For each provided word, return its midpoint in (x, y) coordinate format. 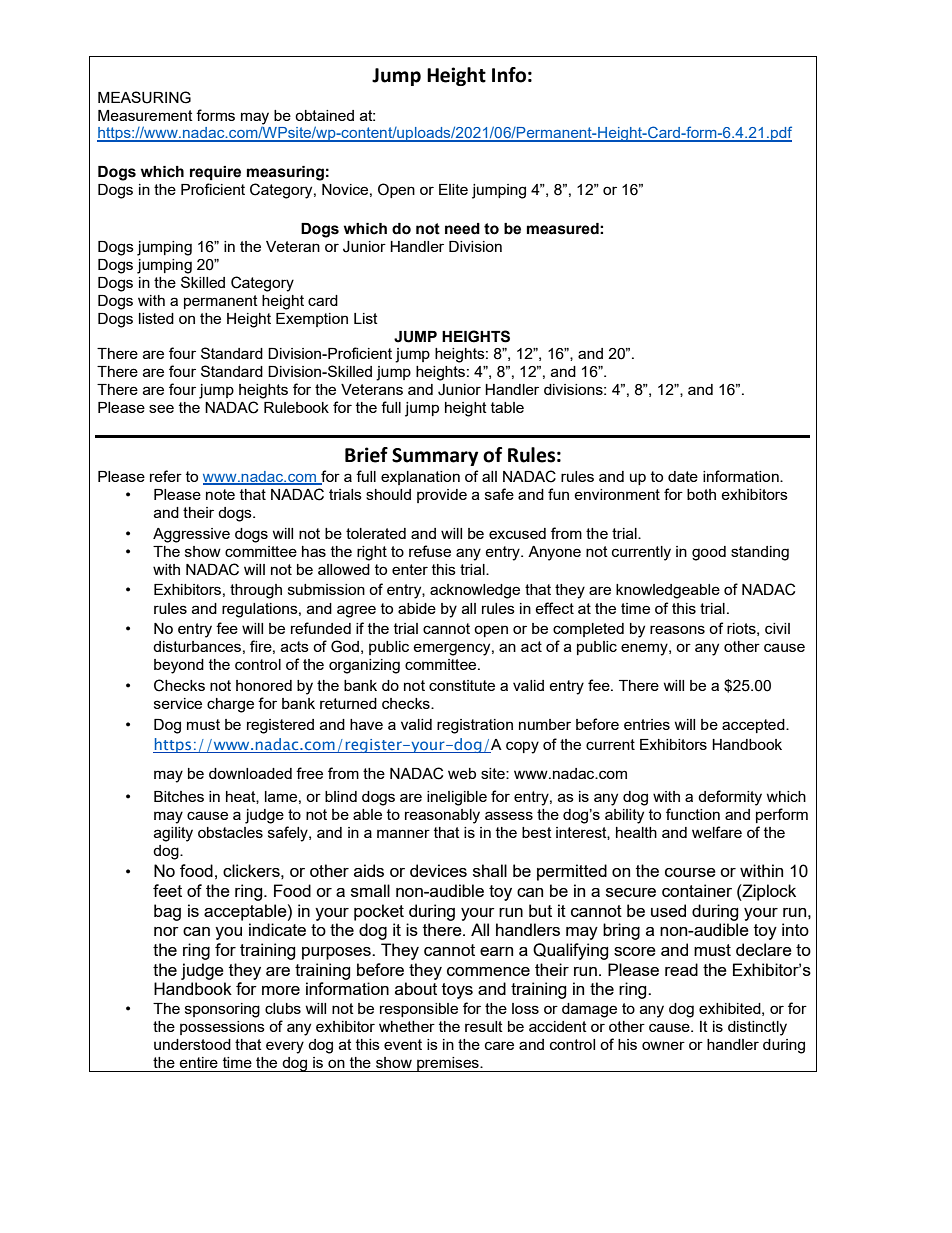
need (462, 229)
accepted (754, 726)
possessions (222, 1028)
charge (230, 705)
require (215, 173)
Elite (453, 189)
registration (475, 726)
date (683, 476)
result (484, 1026)
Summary (435, 457)
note (220, 494)
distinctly (757, 1028)
